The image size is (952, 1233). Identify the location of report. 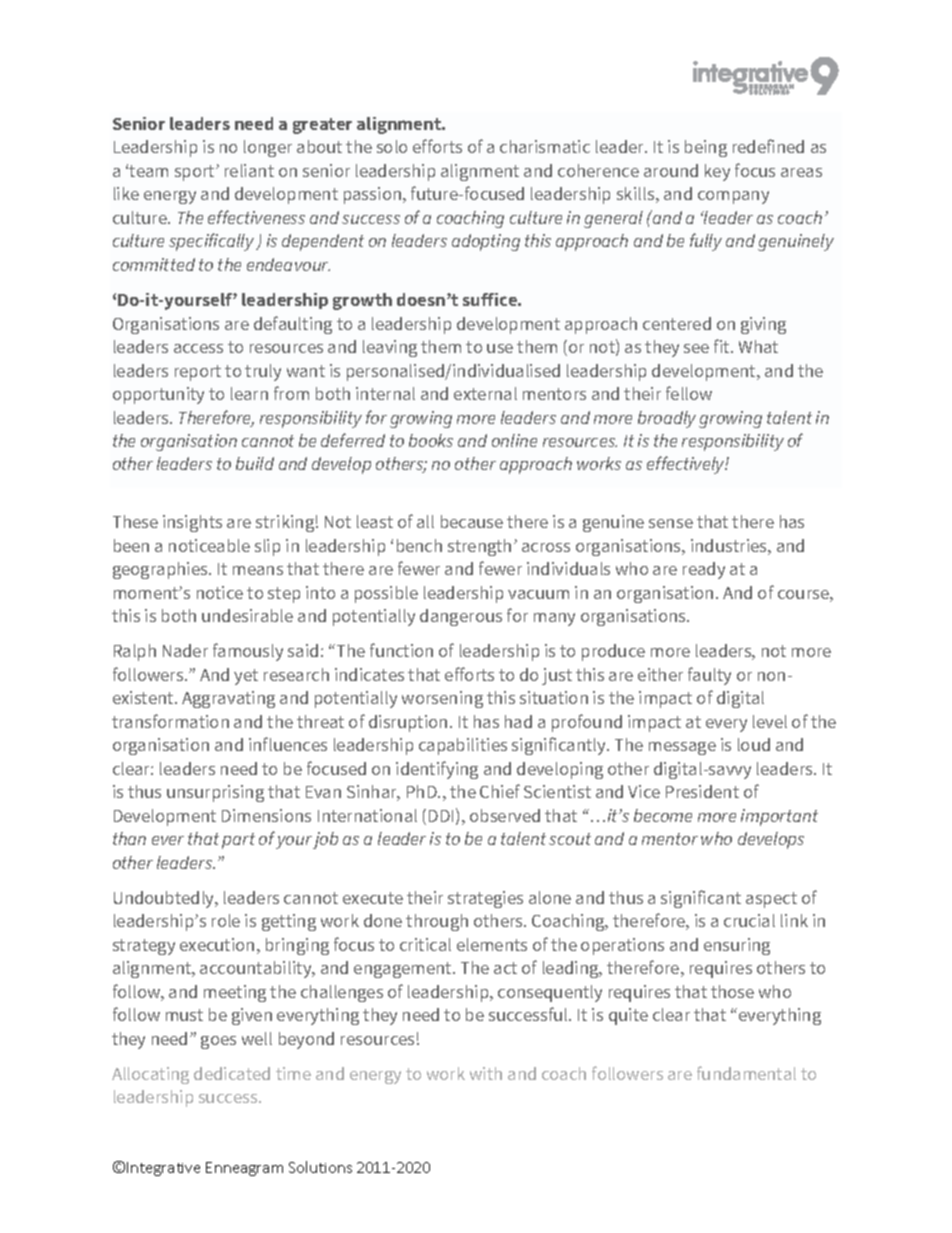
(198, 373).
